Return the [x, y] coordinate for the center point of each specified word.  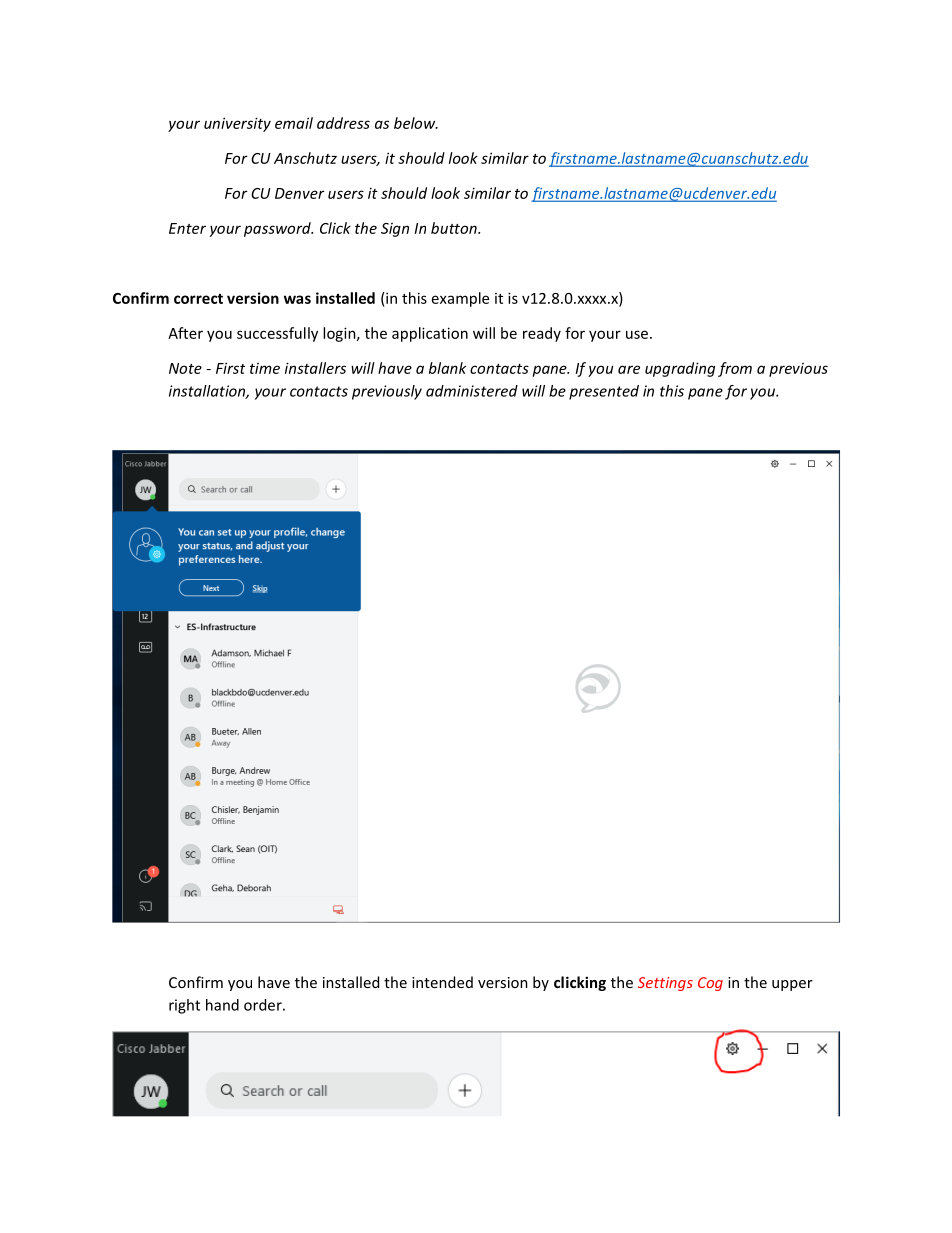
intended [442, 982]
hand [222, 1005]
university [237, 124]
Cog [710, 984]
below [416, 123]
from [735, 369]
